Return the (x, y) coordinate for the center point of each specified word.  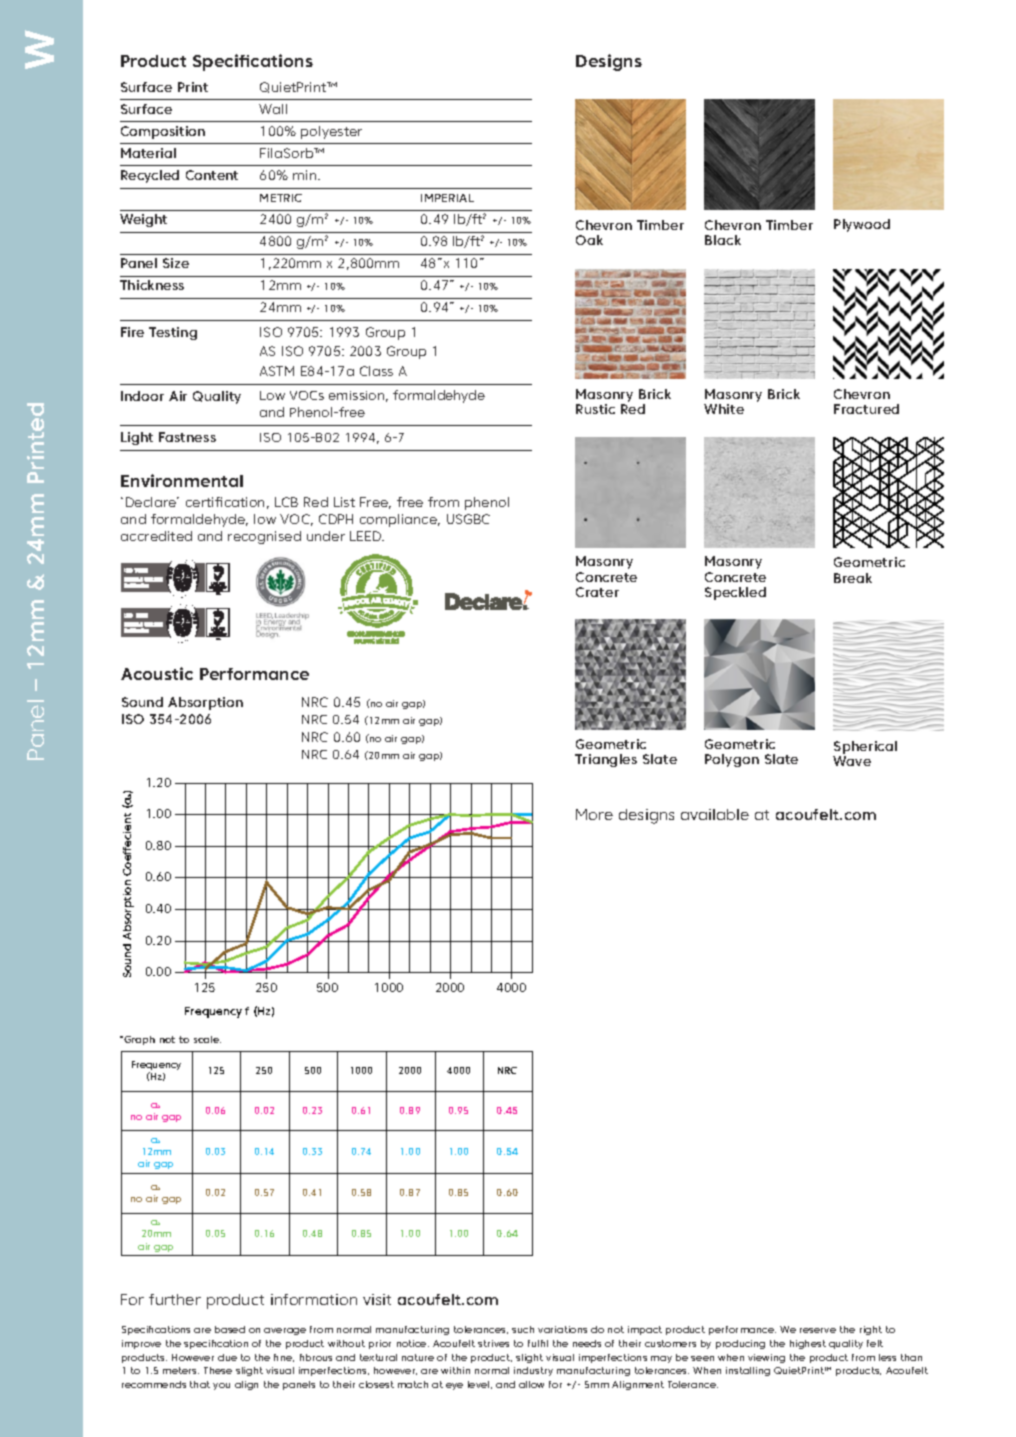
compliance (400, 520)
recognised (264, 537)
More (594, 814)
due (227, 1357)
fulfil (538, 1343)
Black (723, 240)
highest (808, 1344)
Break (853, 578)
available (715, 814)
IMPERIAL (447, 198)
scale (207, 1039)
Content (212, 175)
